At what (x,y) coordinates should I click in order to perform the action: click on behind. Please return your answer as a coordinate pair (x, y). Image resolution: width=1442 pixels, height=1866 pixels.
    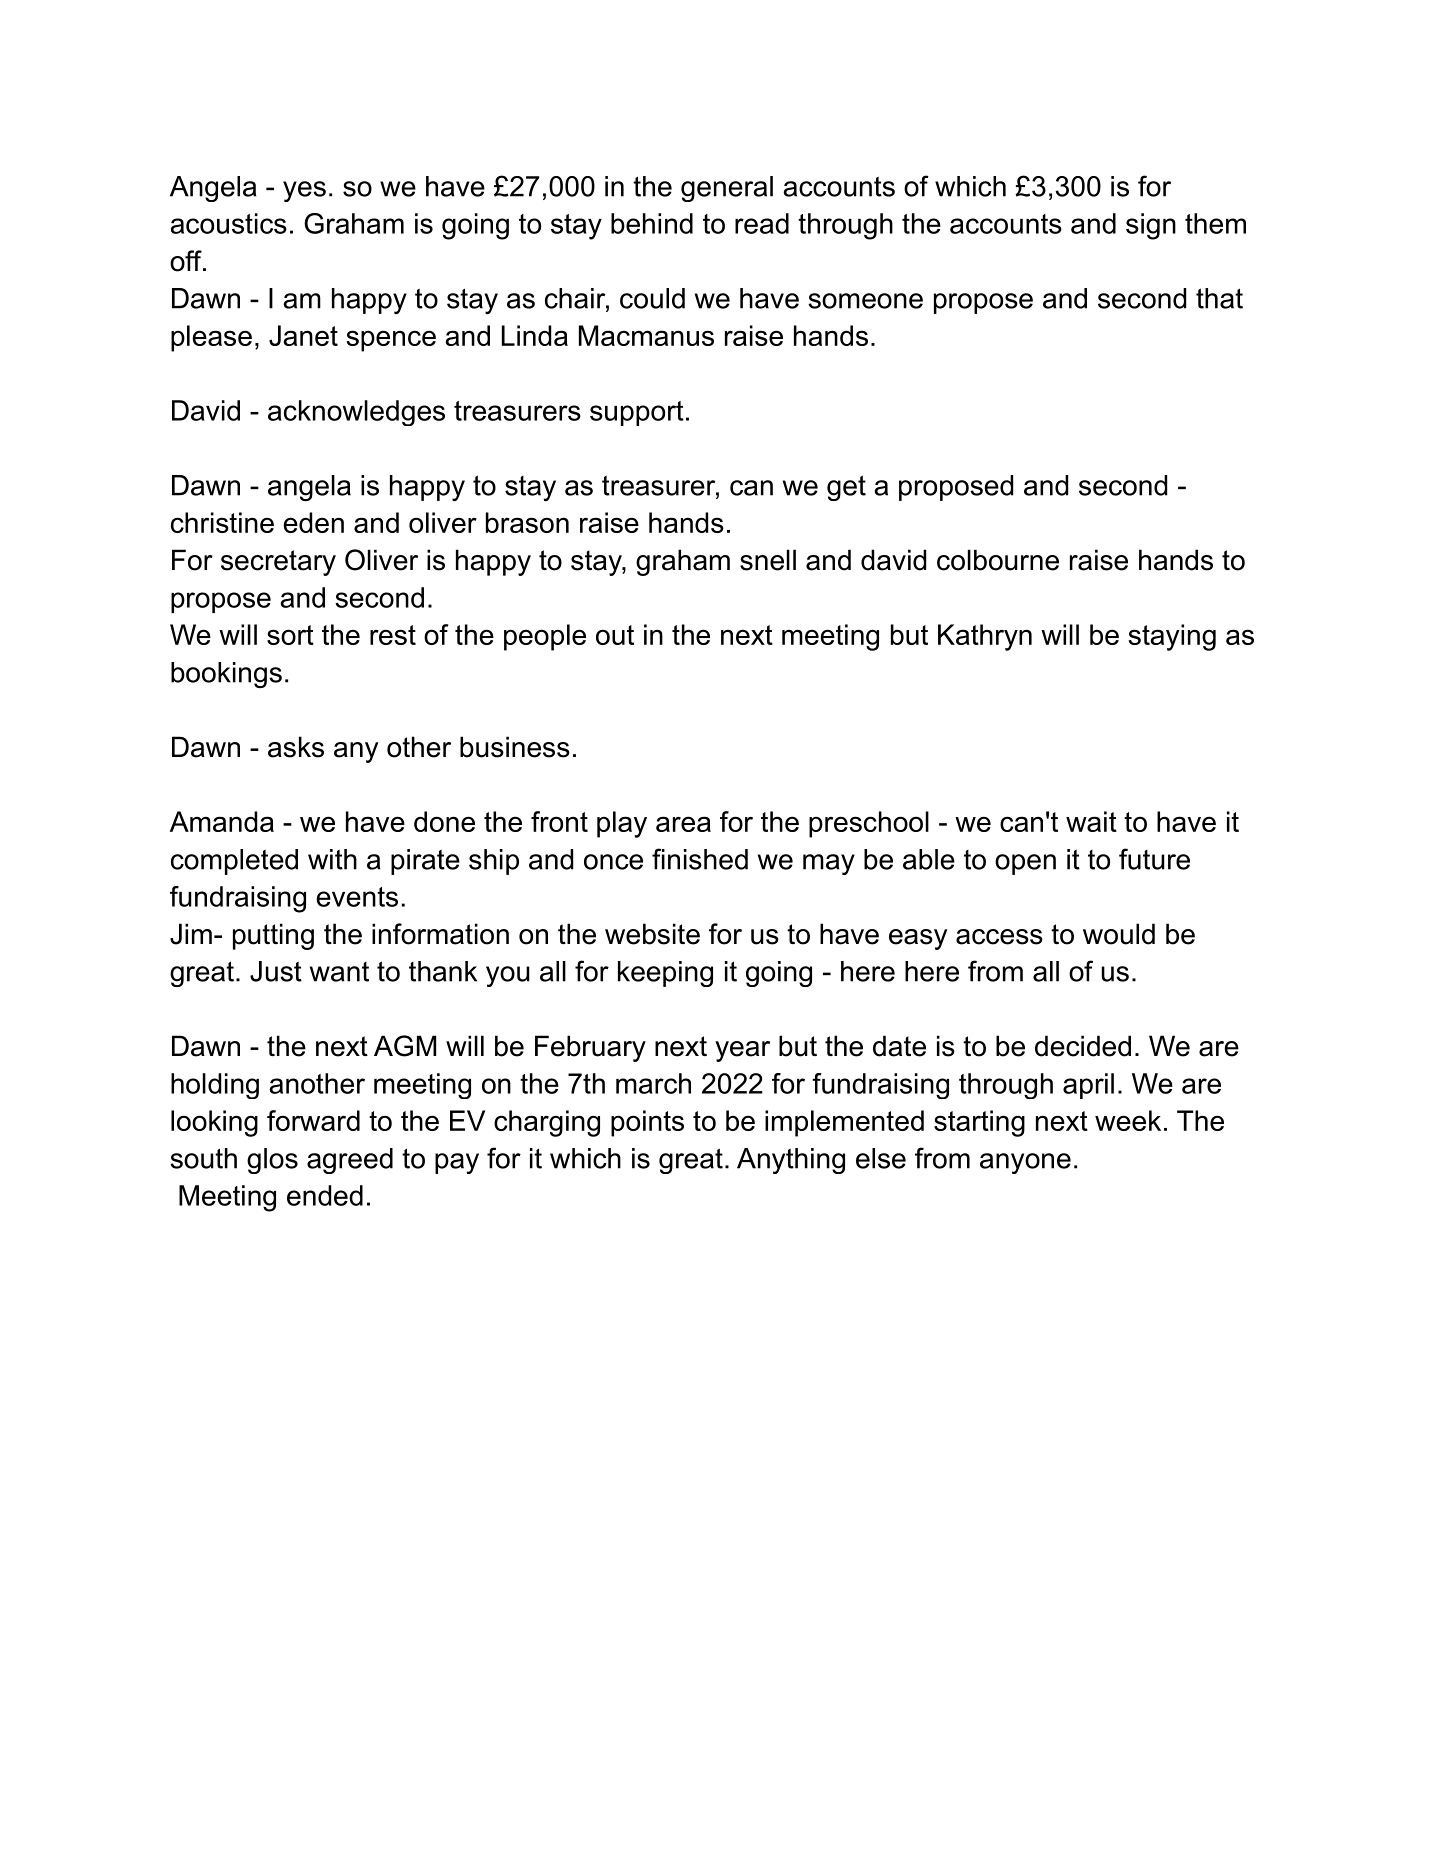
    Looking at the image, I should click on (652, 223).
